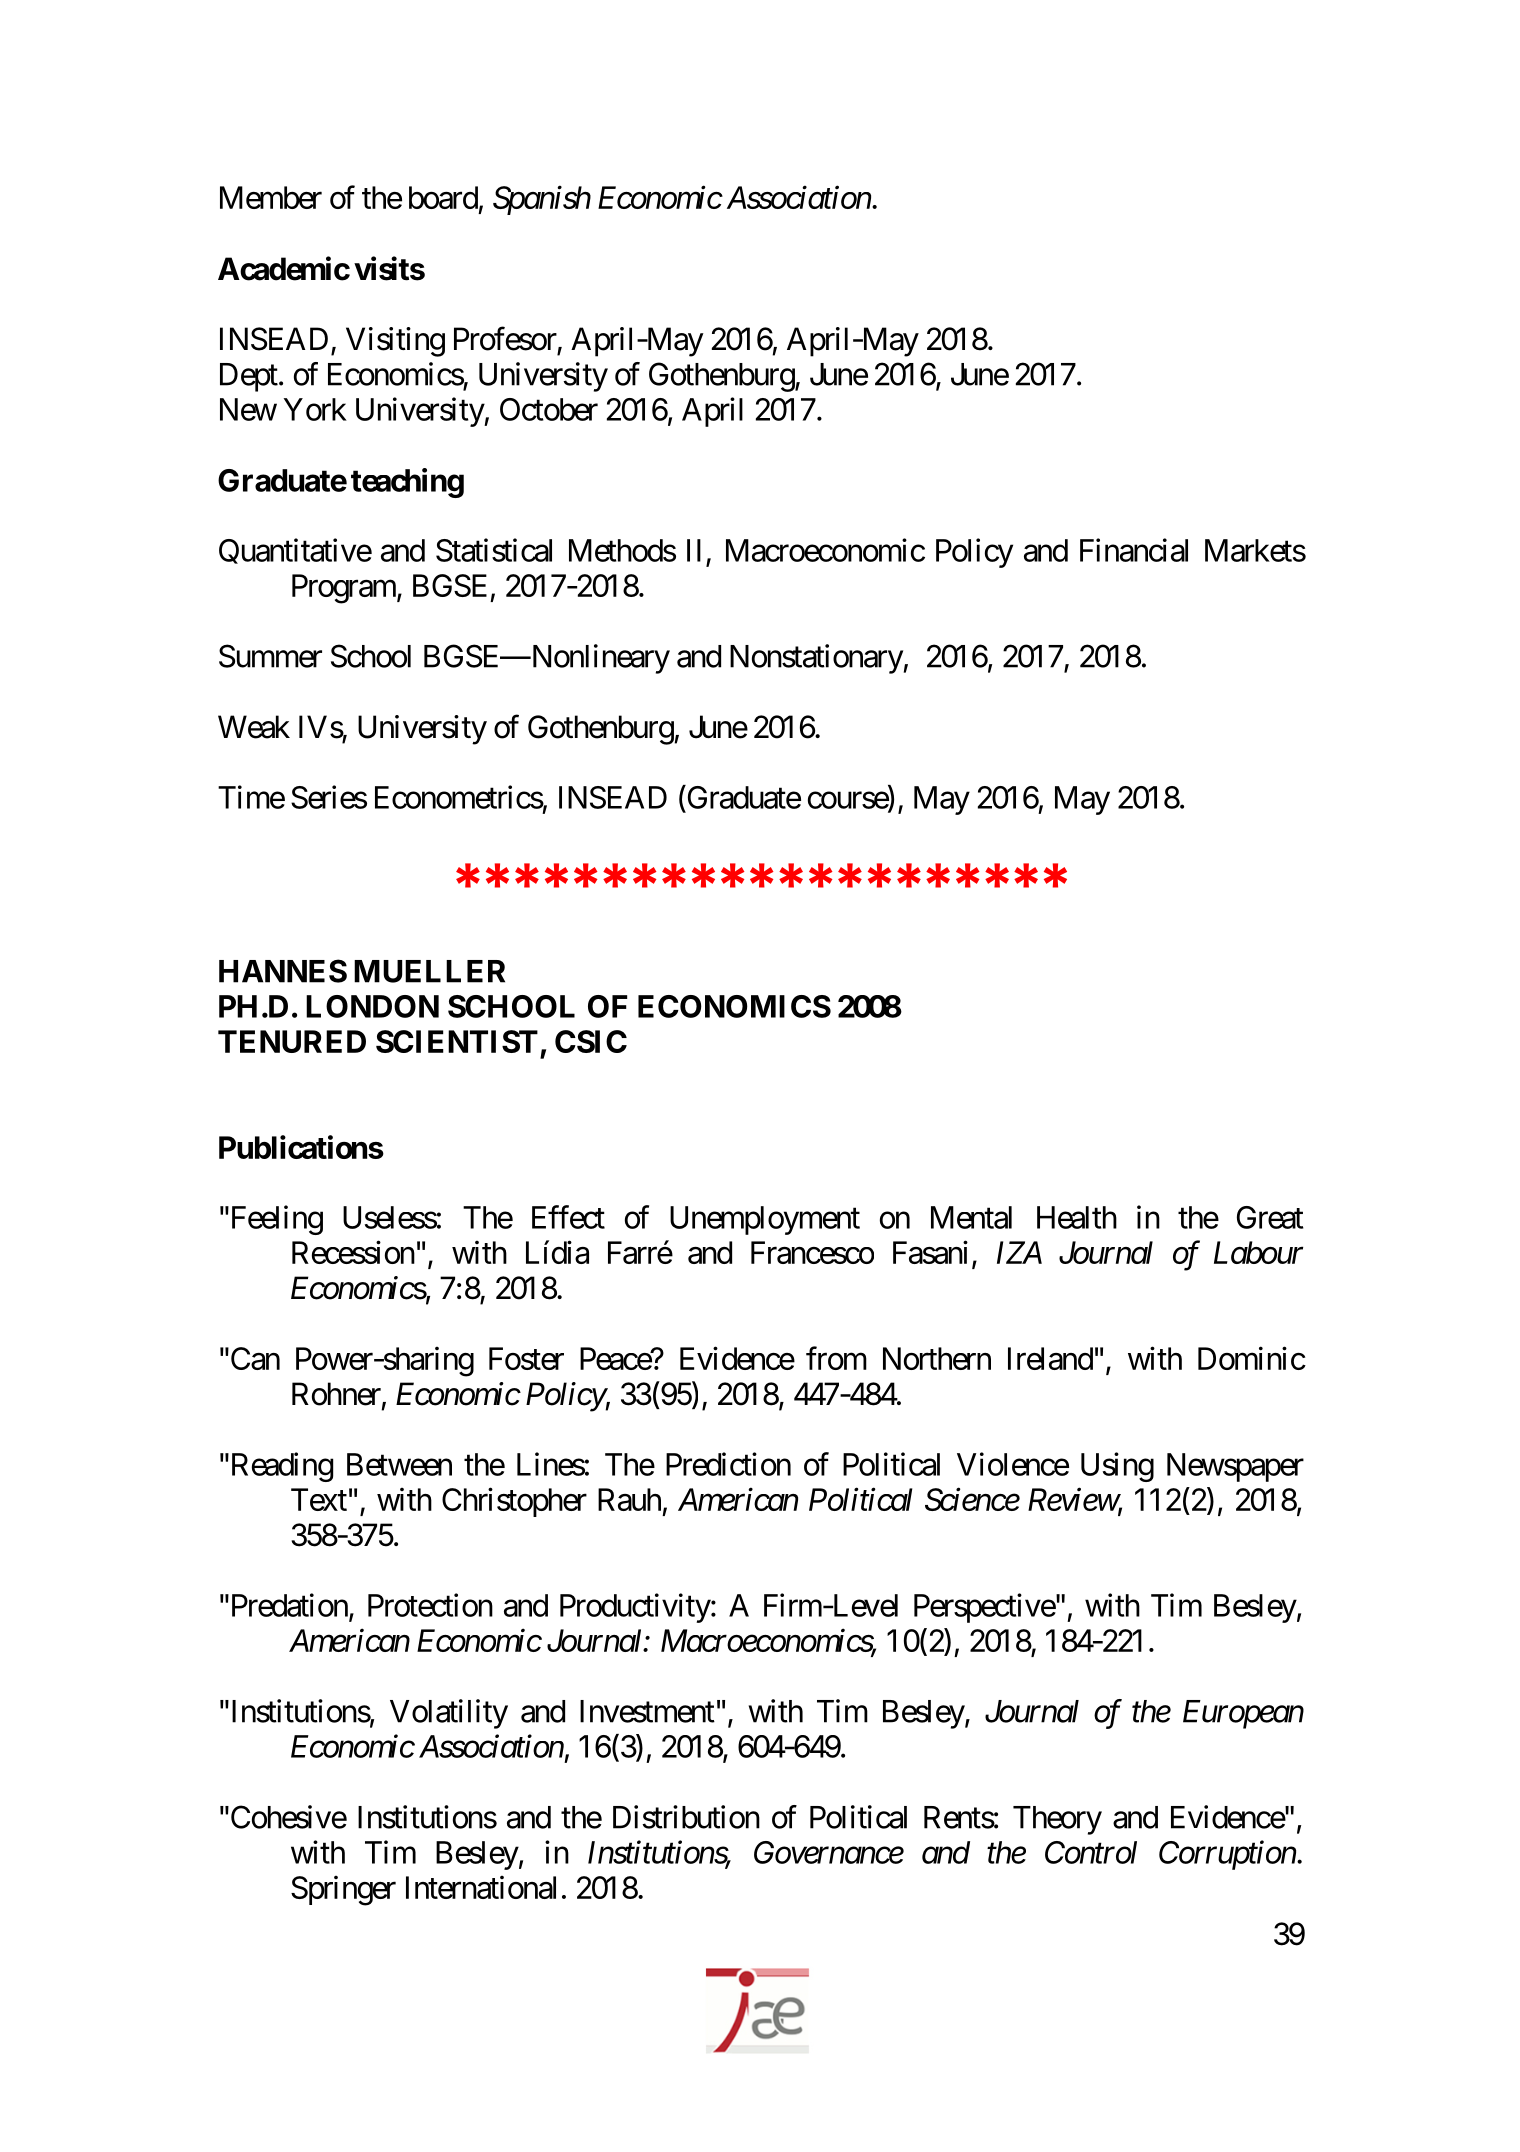  Describe the element at coordinates (591, 1041) in the screenshot. I see `CSIC` at that location.
